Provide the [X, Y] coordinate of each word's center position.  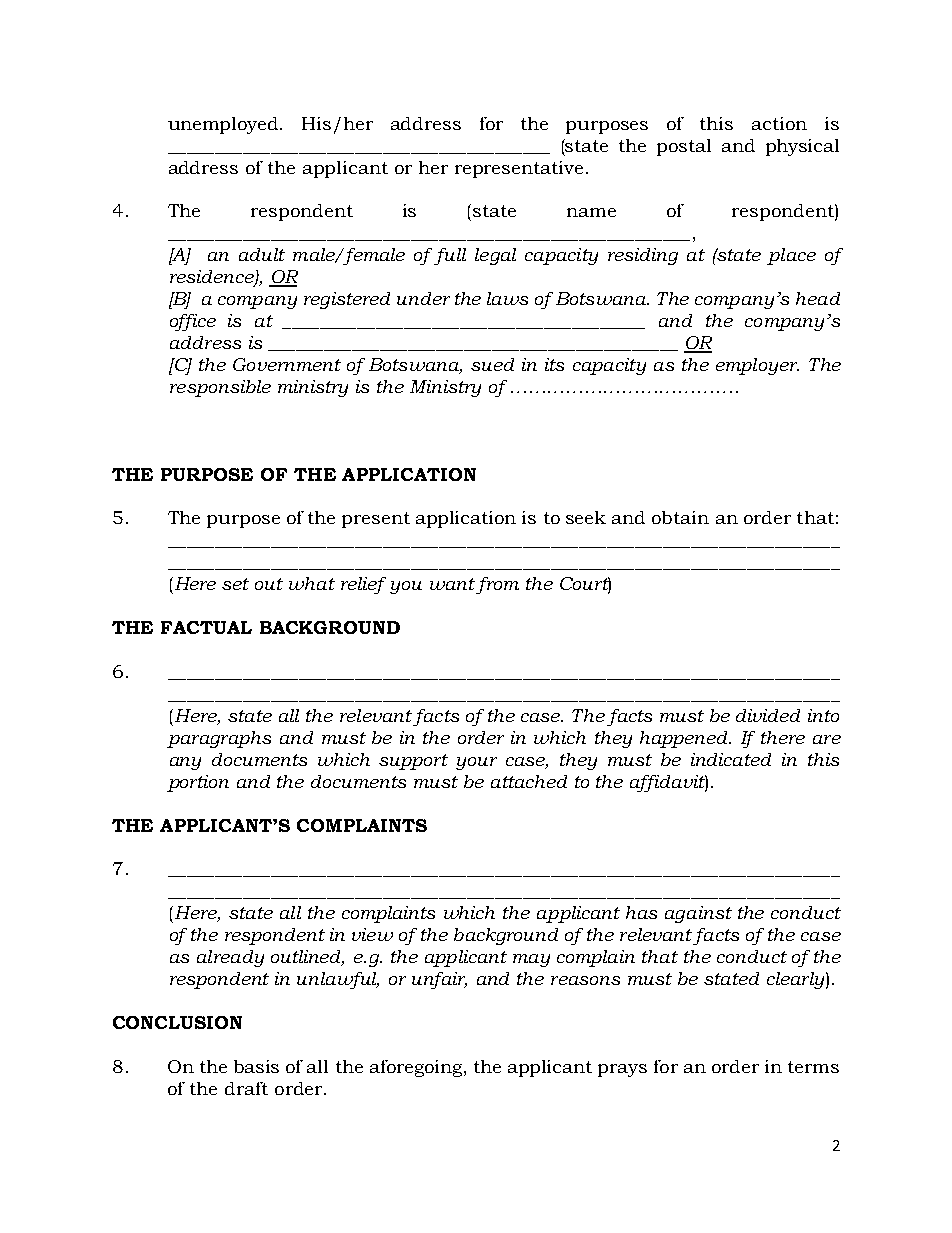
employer [757, 366]
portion [198, 783]
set [235, 584]
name [591, 212]
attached [529, 781]
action [779, 123]
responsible [220, 388]
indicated [731, 759]
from [497, 585]
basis [256, 1066]
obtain [680, 517]
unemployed [224, 125]
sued [492, 364]
